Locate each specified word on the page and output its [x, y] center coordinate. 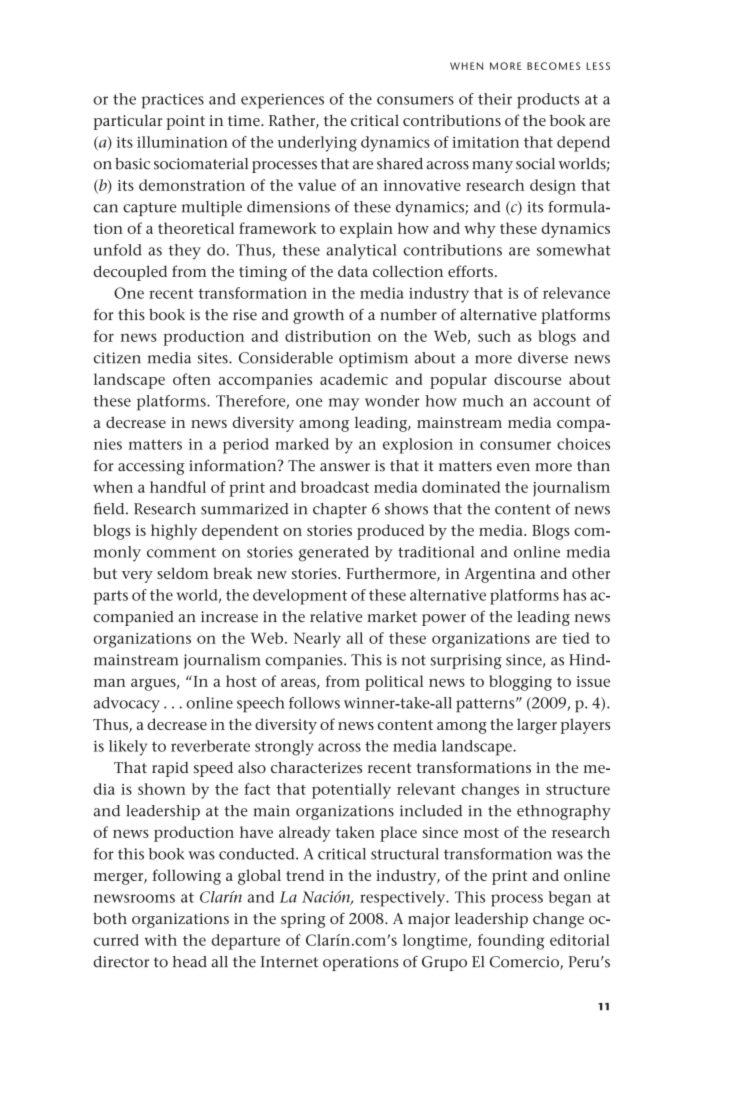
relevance [576, 293]
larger [537, 726]
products [548, 101]
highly [174, 532]
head [190, 962]
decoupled [130, 273]
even [513, 467]
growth [318, 316]
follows [314, 703]
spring [303, 920]
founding [511, 942]
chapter [340, 510]
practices [173, 101]
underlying [317, 144]
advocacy [127, 705]
